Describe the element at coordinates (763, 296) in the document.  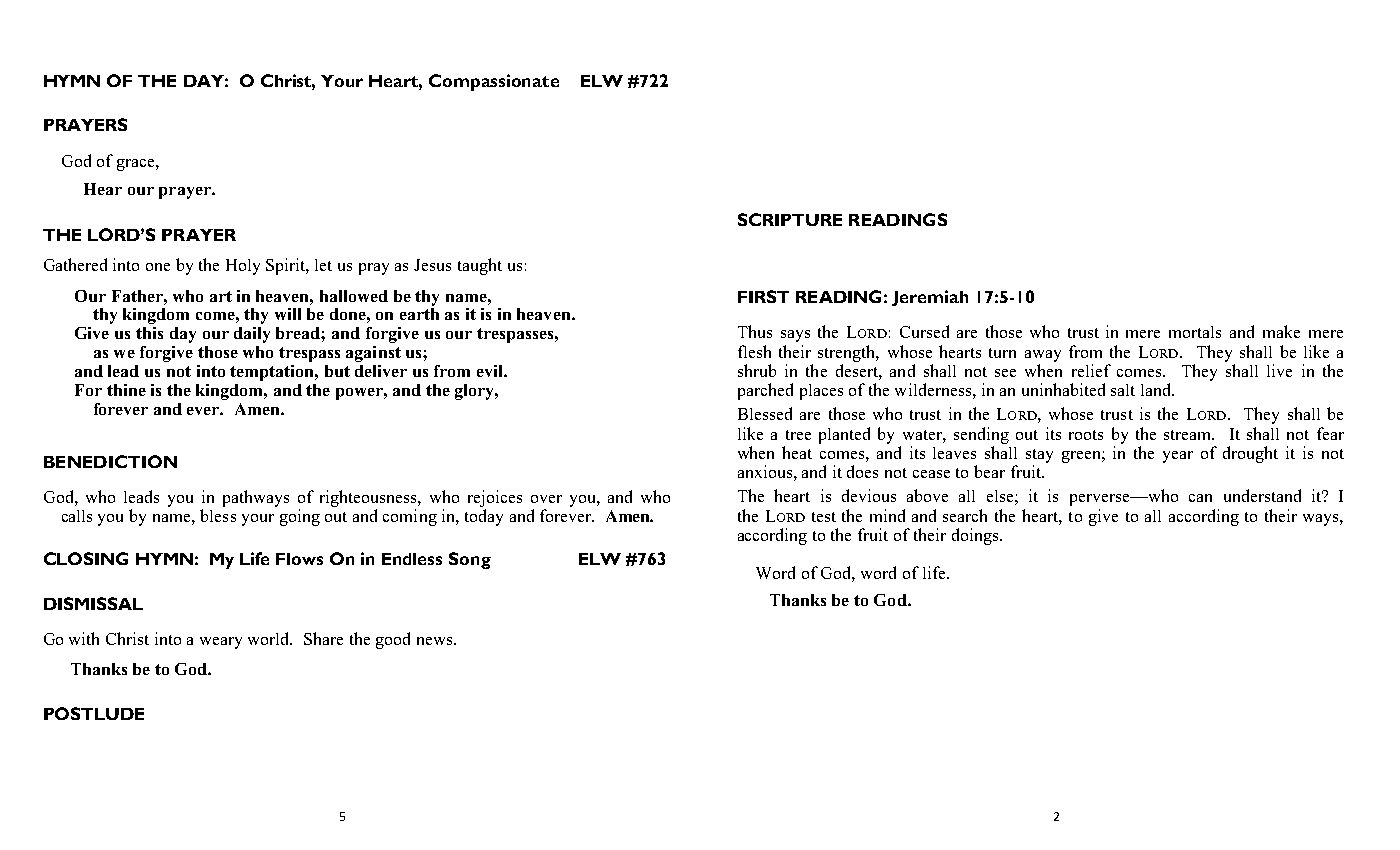
I see `FIRST` at that location.
